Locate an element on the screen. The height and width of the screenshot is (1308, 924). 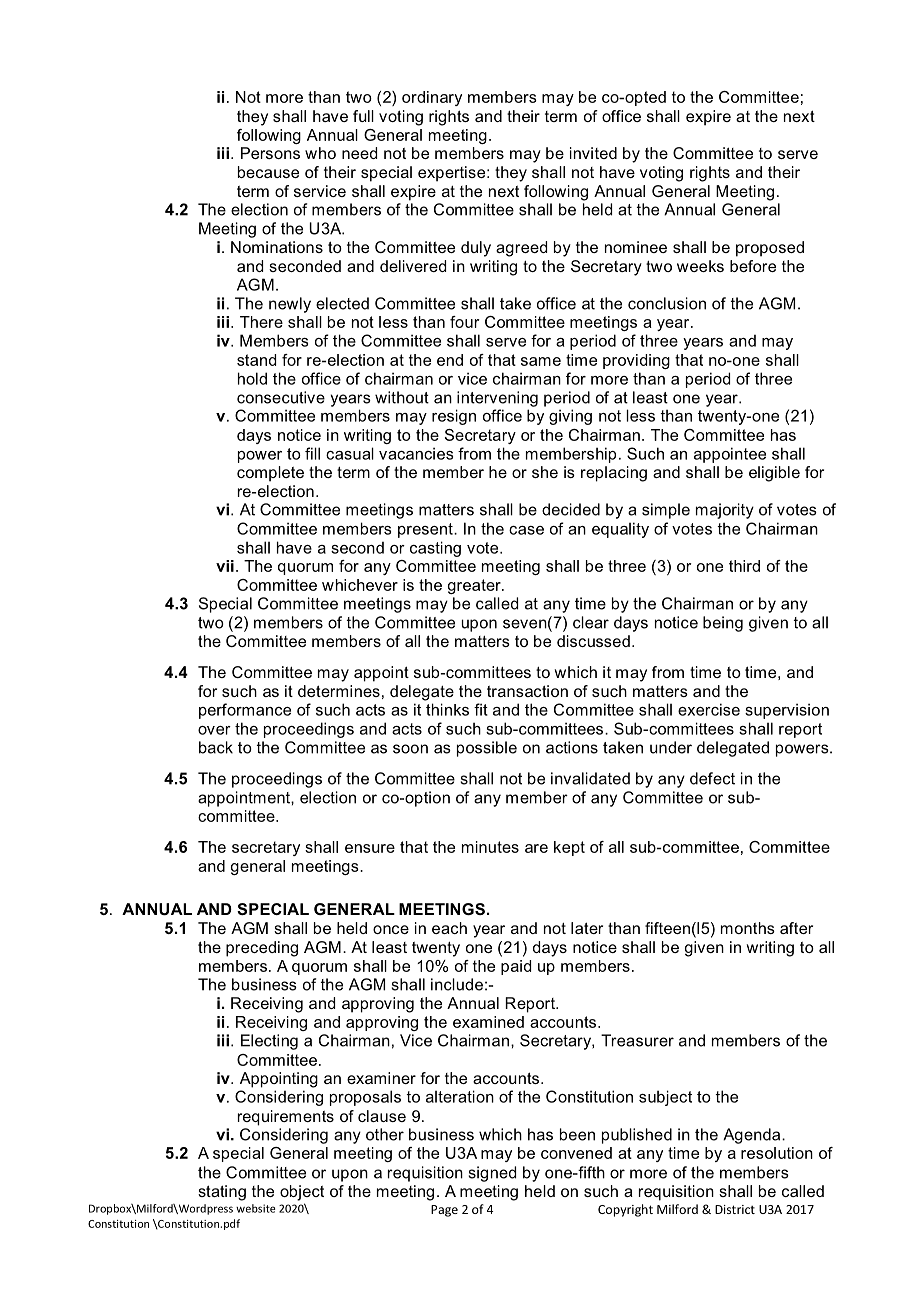
ordinary is located at coordinates (432, 98).
